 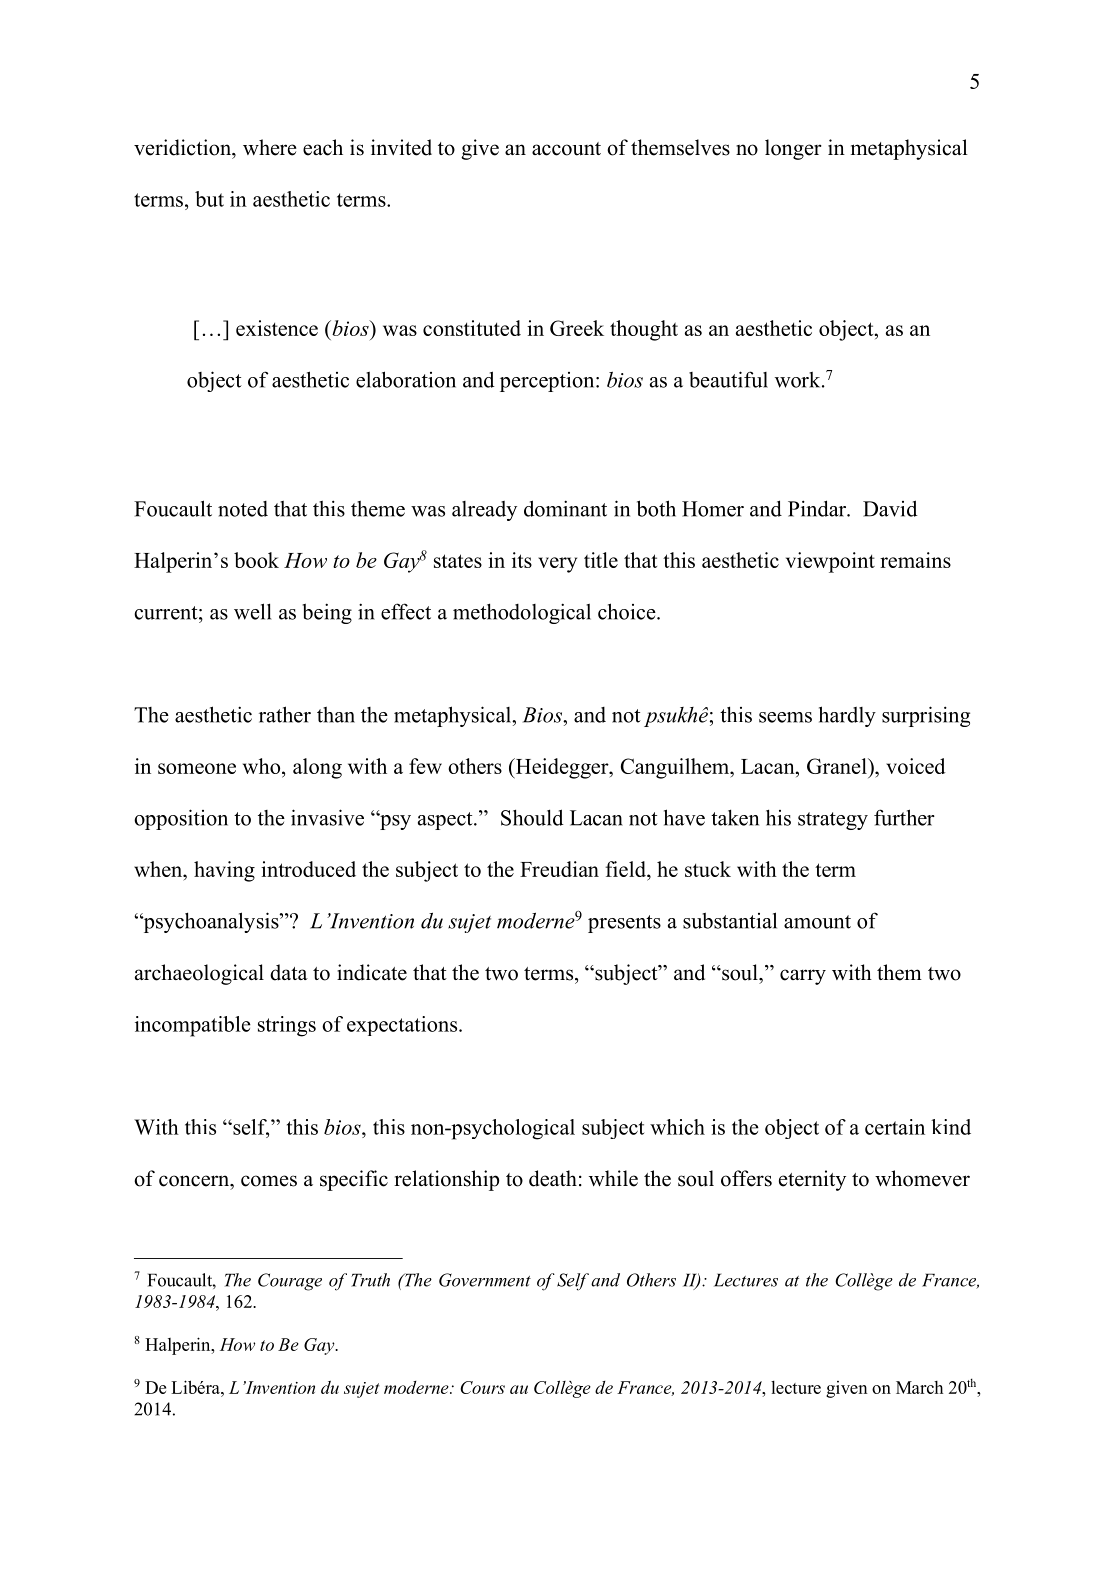 What do you see at coordinates (482, 1387) in the document?
I see `Cours` at bounding box center [482, 1387].
